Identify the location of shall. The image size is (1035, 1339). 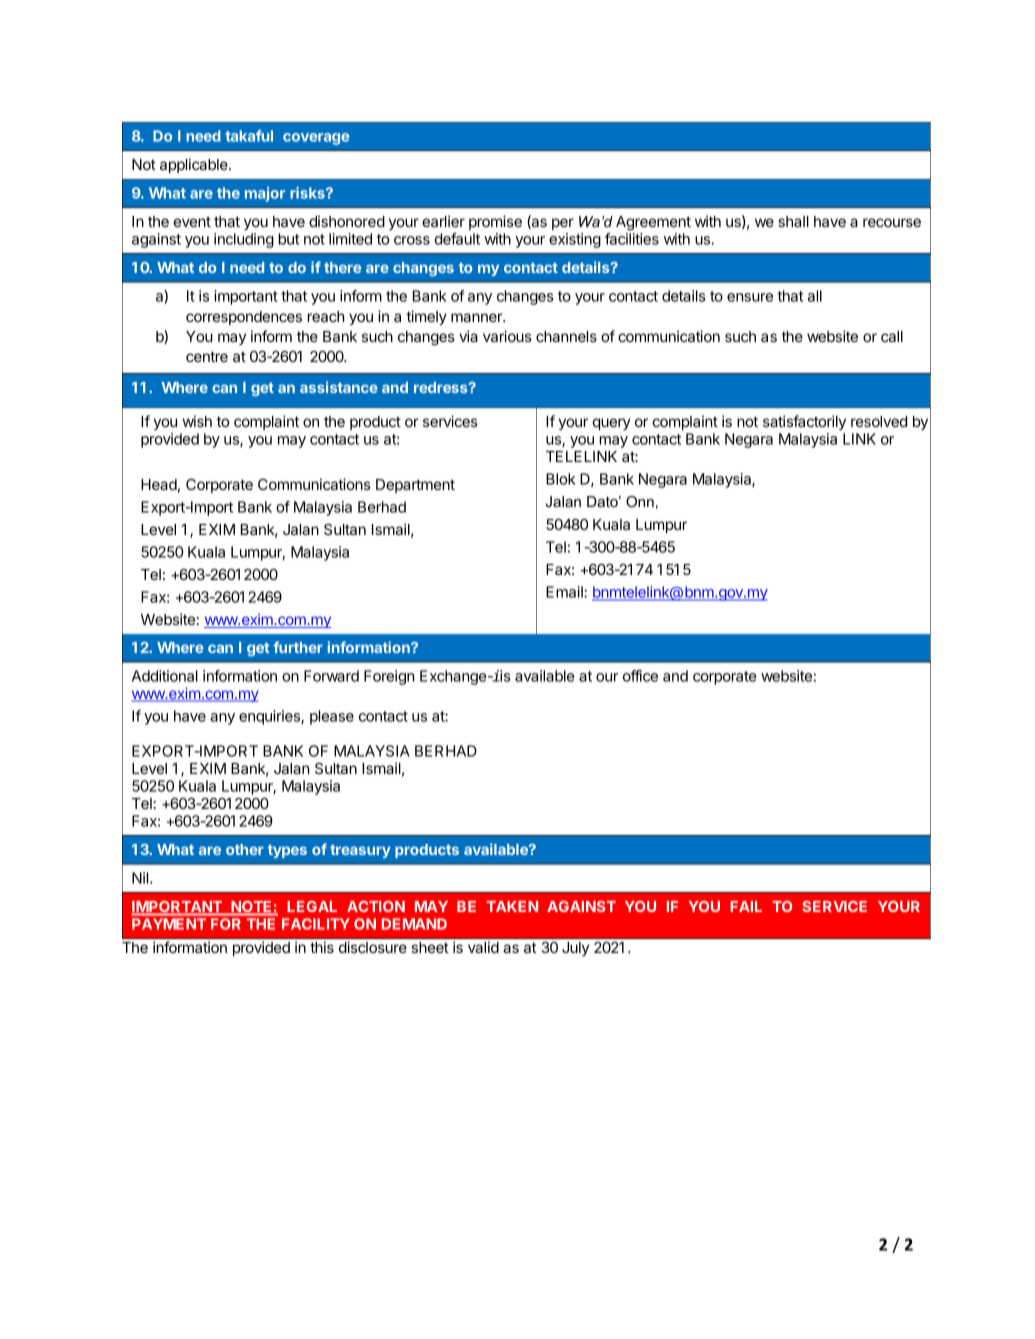
(793, 221).
